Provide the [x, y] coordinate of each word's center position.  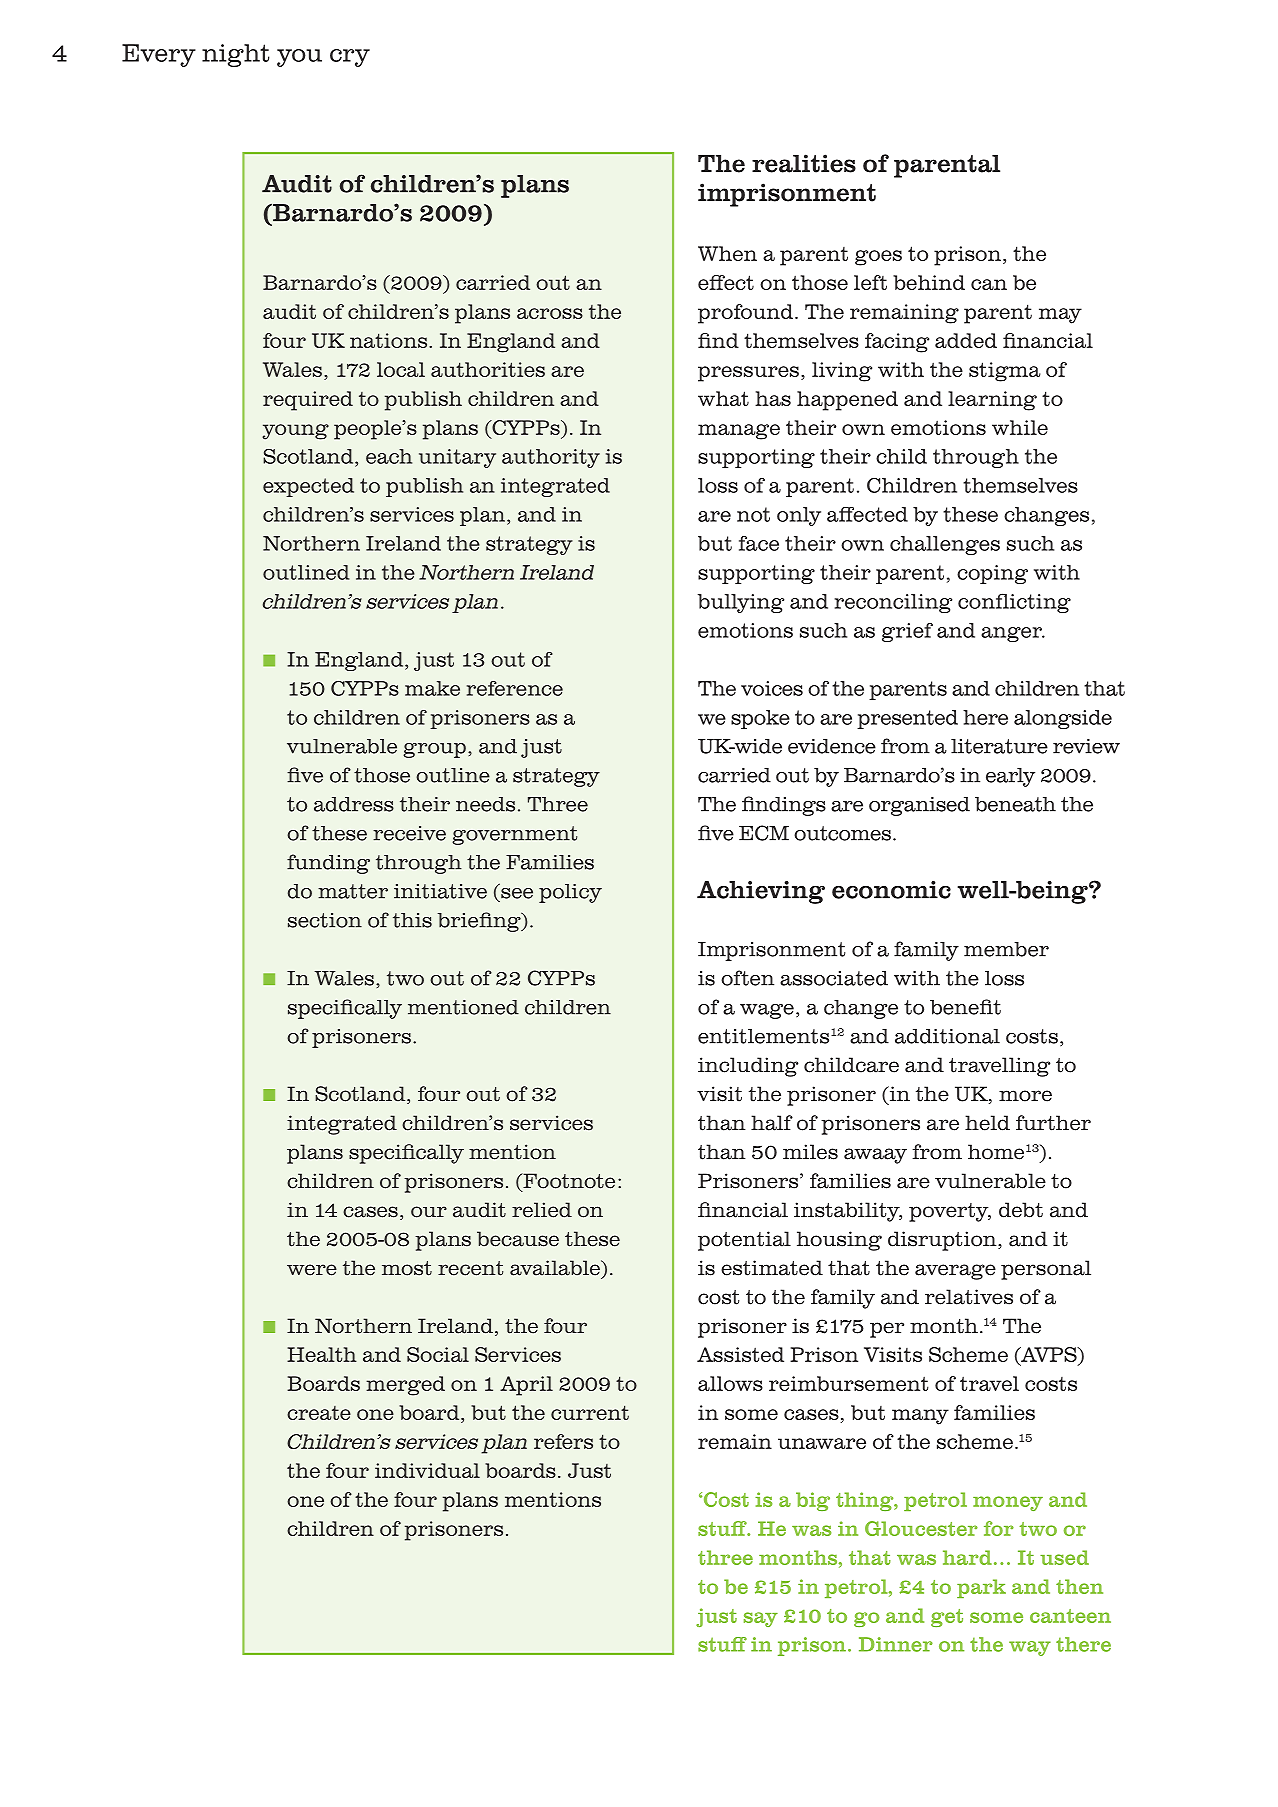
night [236, 55]
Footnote [568, 1182]
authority [551, 458]
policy [570, 893]
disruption [943, 1241]
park [981, 1588]
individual [427, 1470]
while [1020, 427]
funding [328, 864]
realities [804, 163]
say [761, 1619]
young [295, 432]
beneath [1015, 804]
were [312, 1270]
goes [878, 258]
